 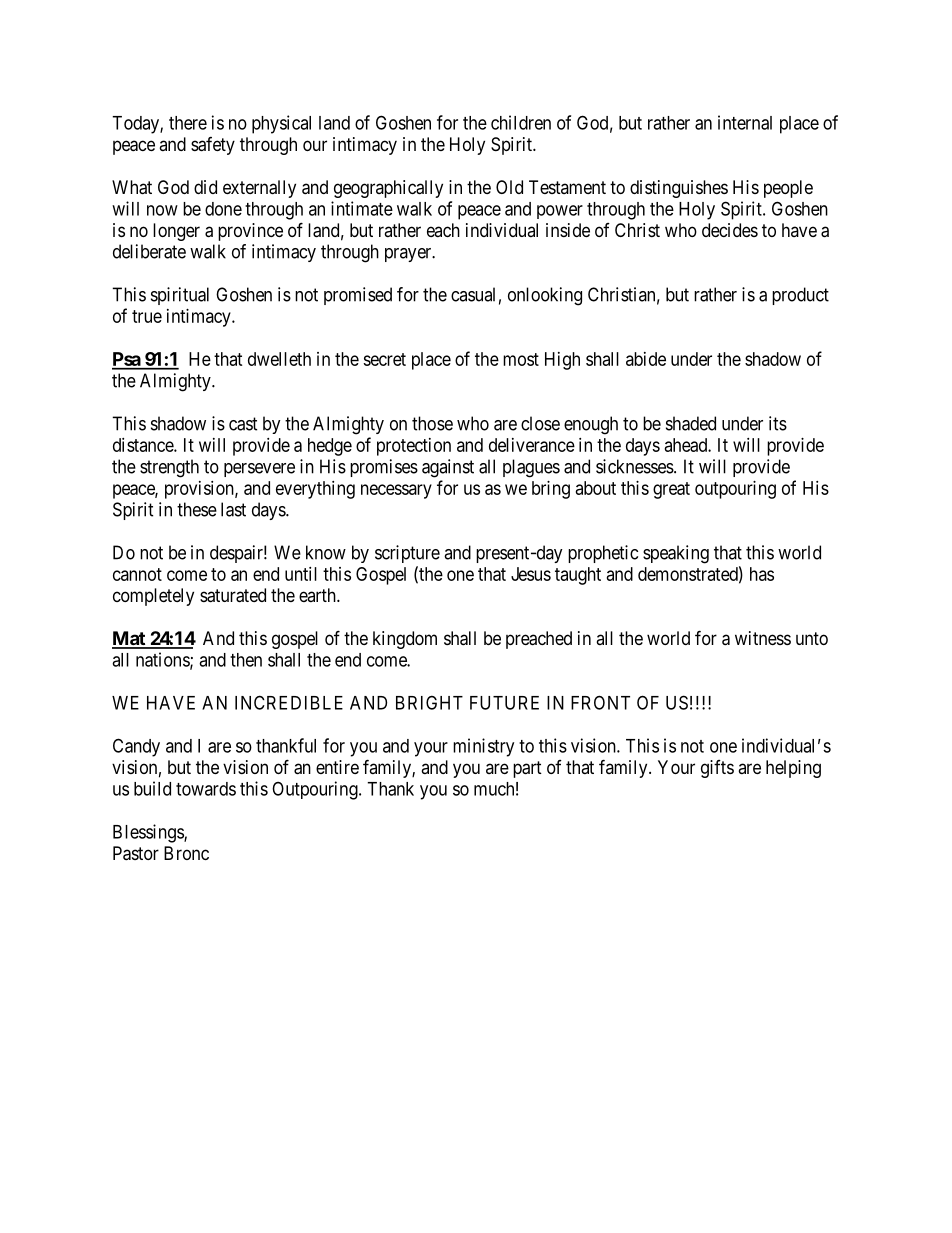 I want to click on safety, so click(x=213, y=146).
